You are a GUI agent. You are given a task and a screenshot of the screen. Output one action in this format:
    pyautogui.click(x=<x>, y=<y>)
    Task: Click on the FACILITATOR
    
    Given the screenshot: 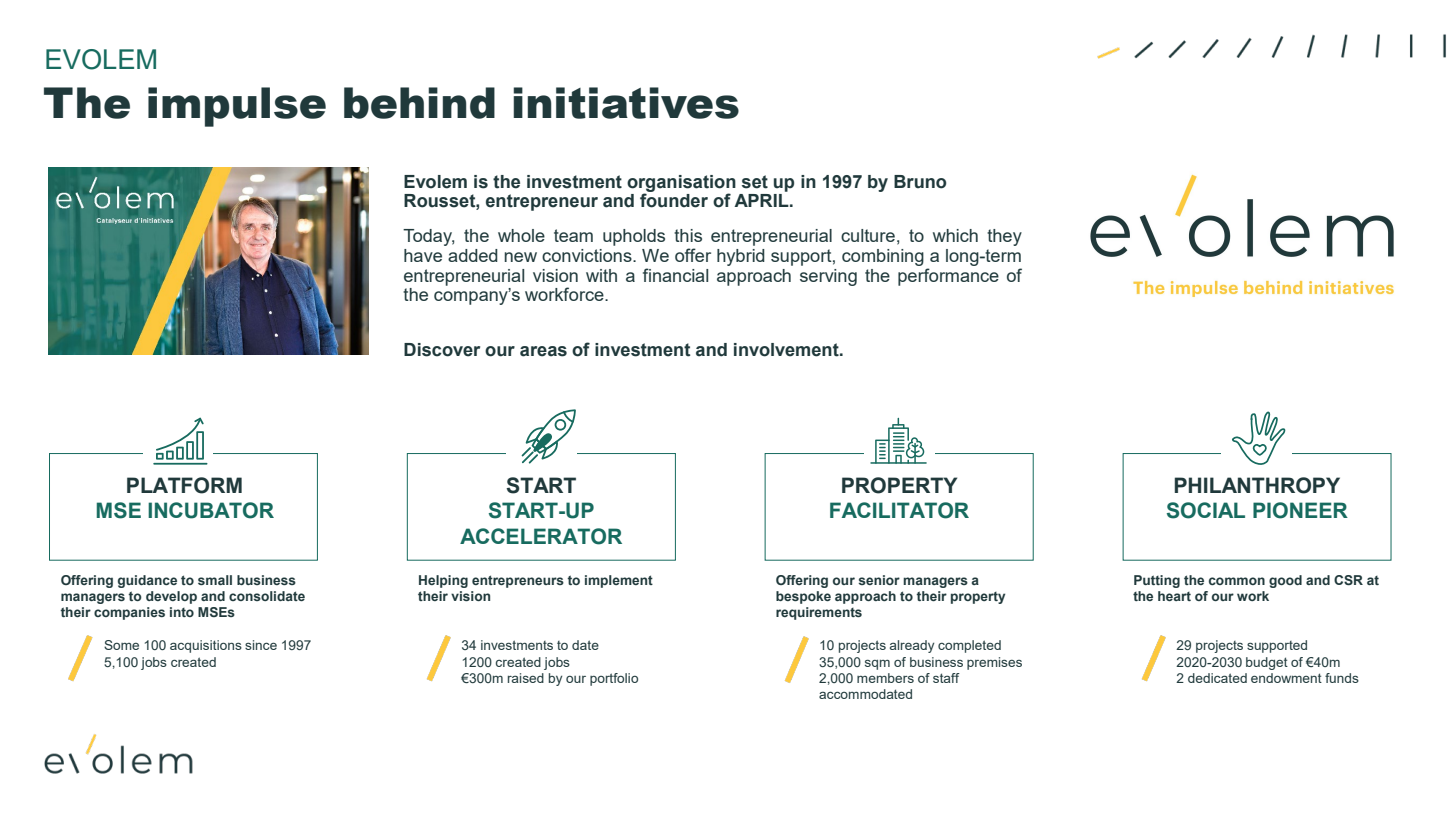 What is the action you would take?
    pyautogui.click(x=899, y=510)
